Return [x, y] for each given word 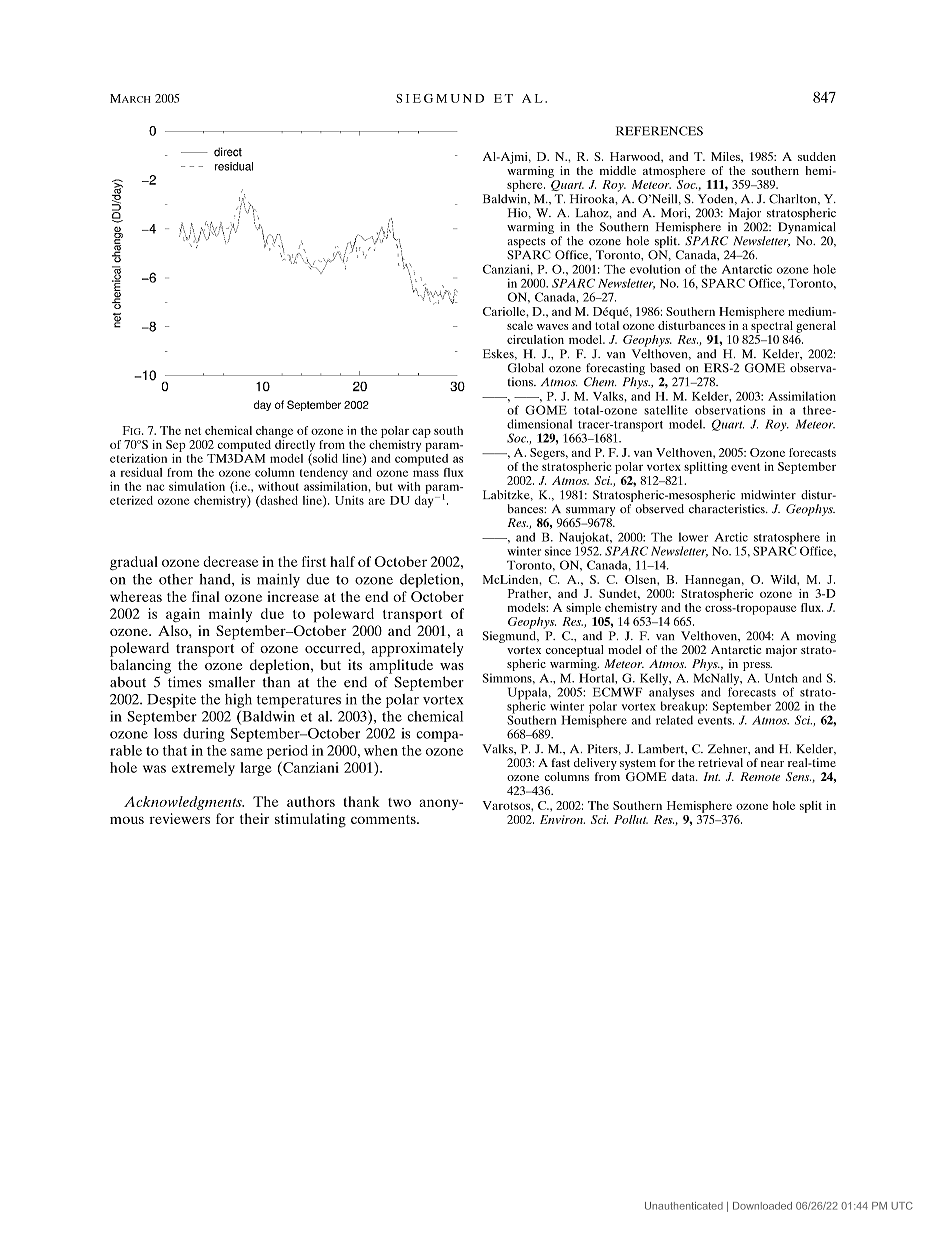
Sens [798, 776]
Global [526, 368]
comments [384, 819]
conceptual [575, 651]
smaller [232, 682]
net [193, 431]
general [816, 327]
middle [618, 170]
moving [816, 637]
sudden [817, 156]
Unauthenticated [684, 1206]
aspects [526, 243]
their [254, 818]
